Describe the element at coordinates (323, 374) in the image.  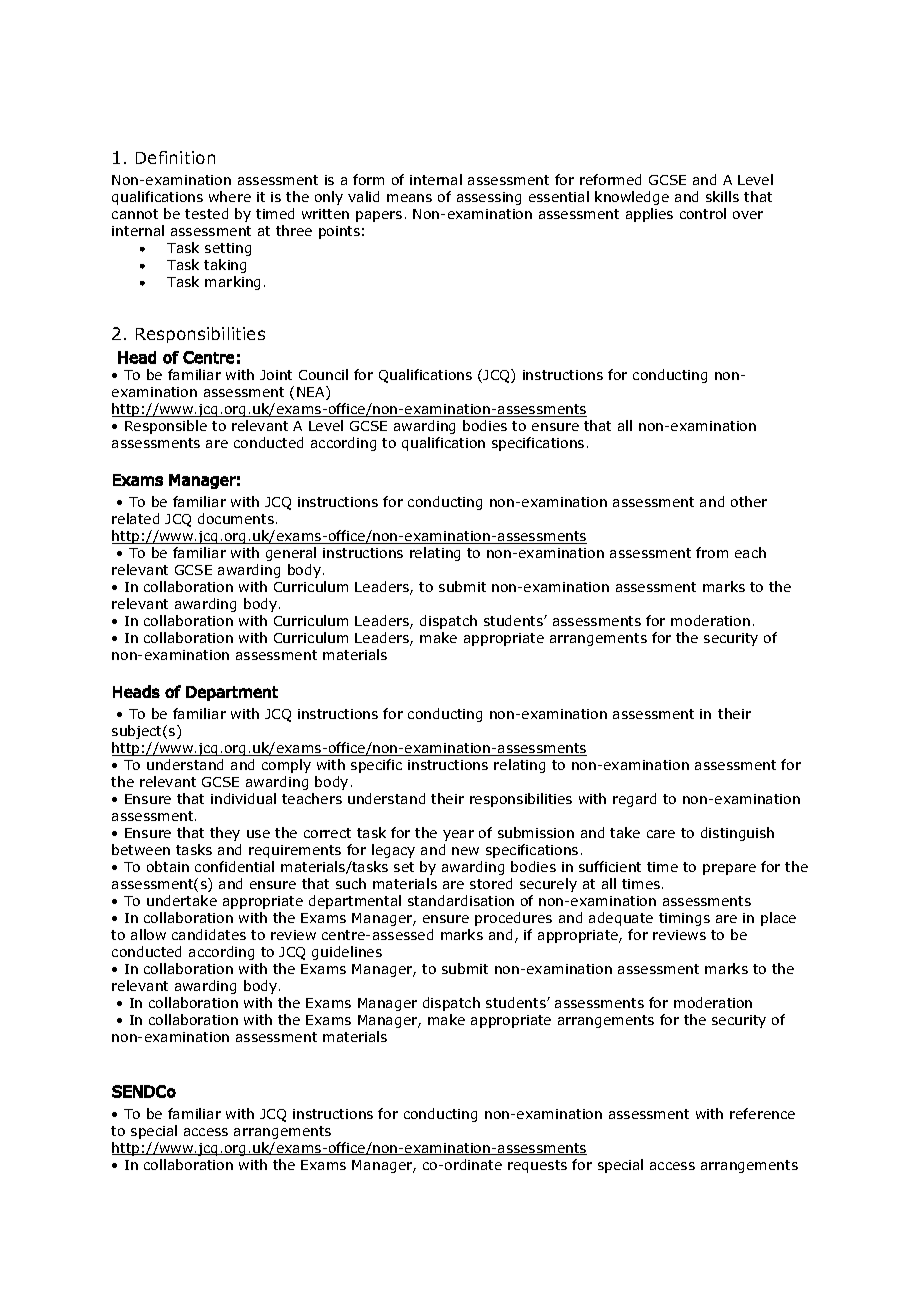
I see `Council` at that location.
